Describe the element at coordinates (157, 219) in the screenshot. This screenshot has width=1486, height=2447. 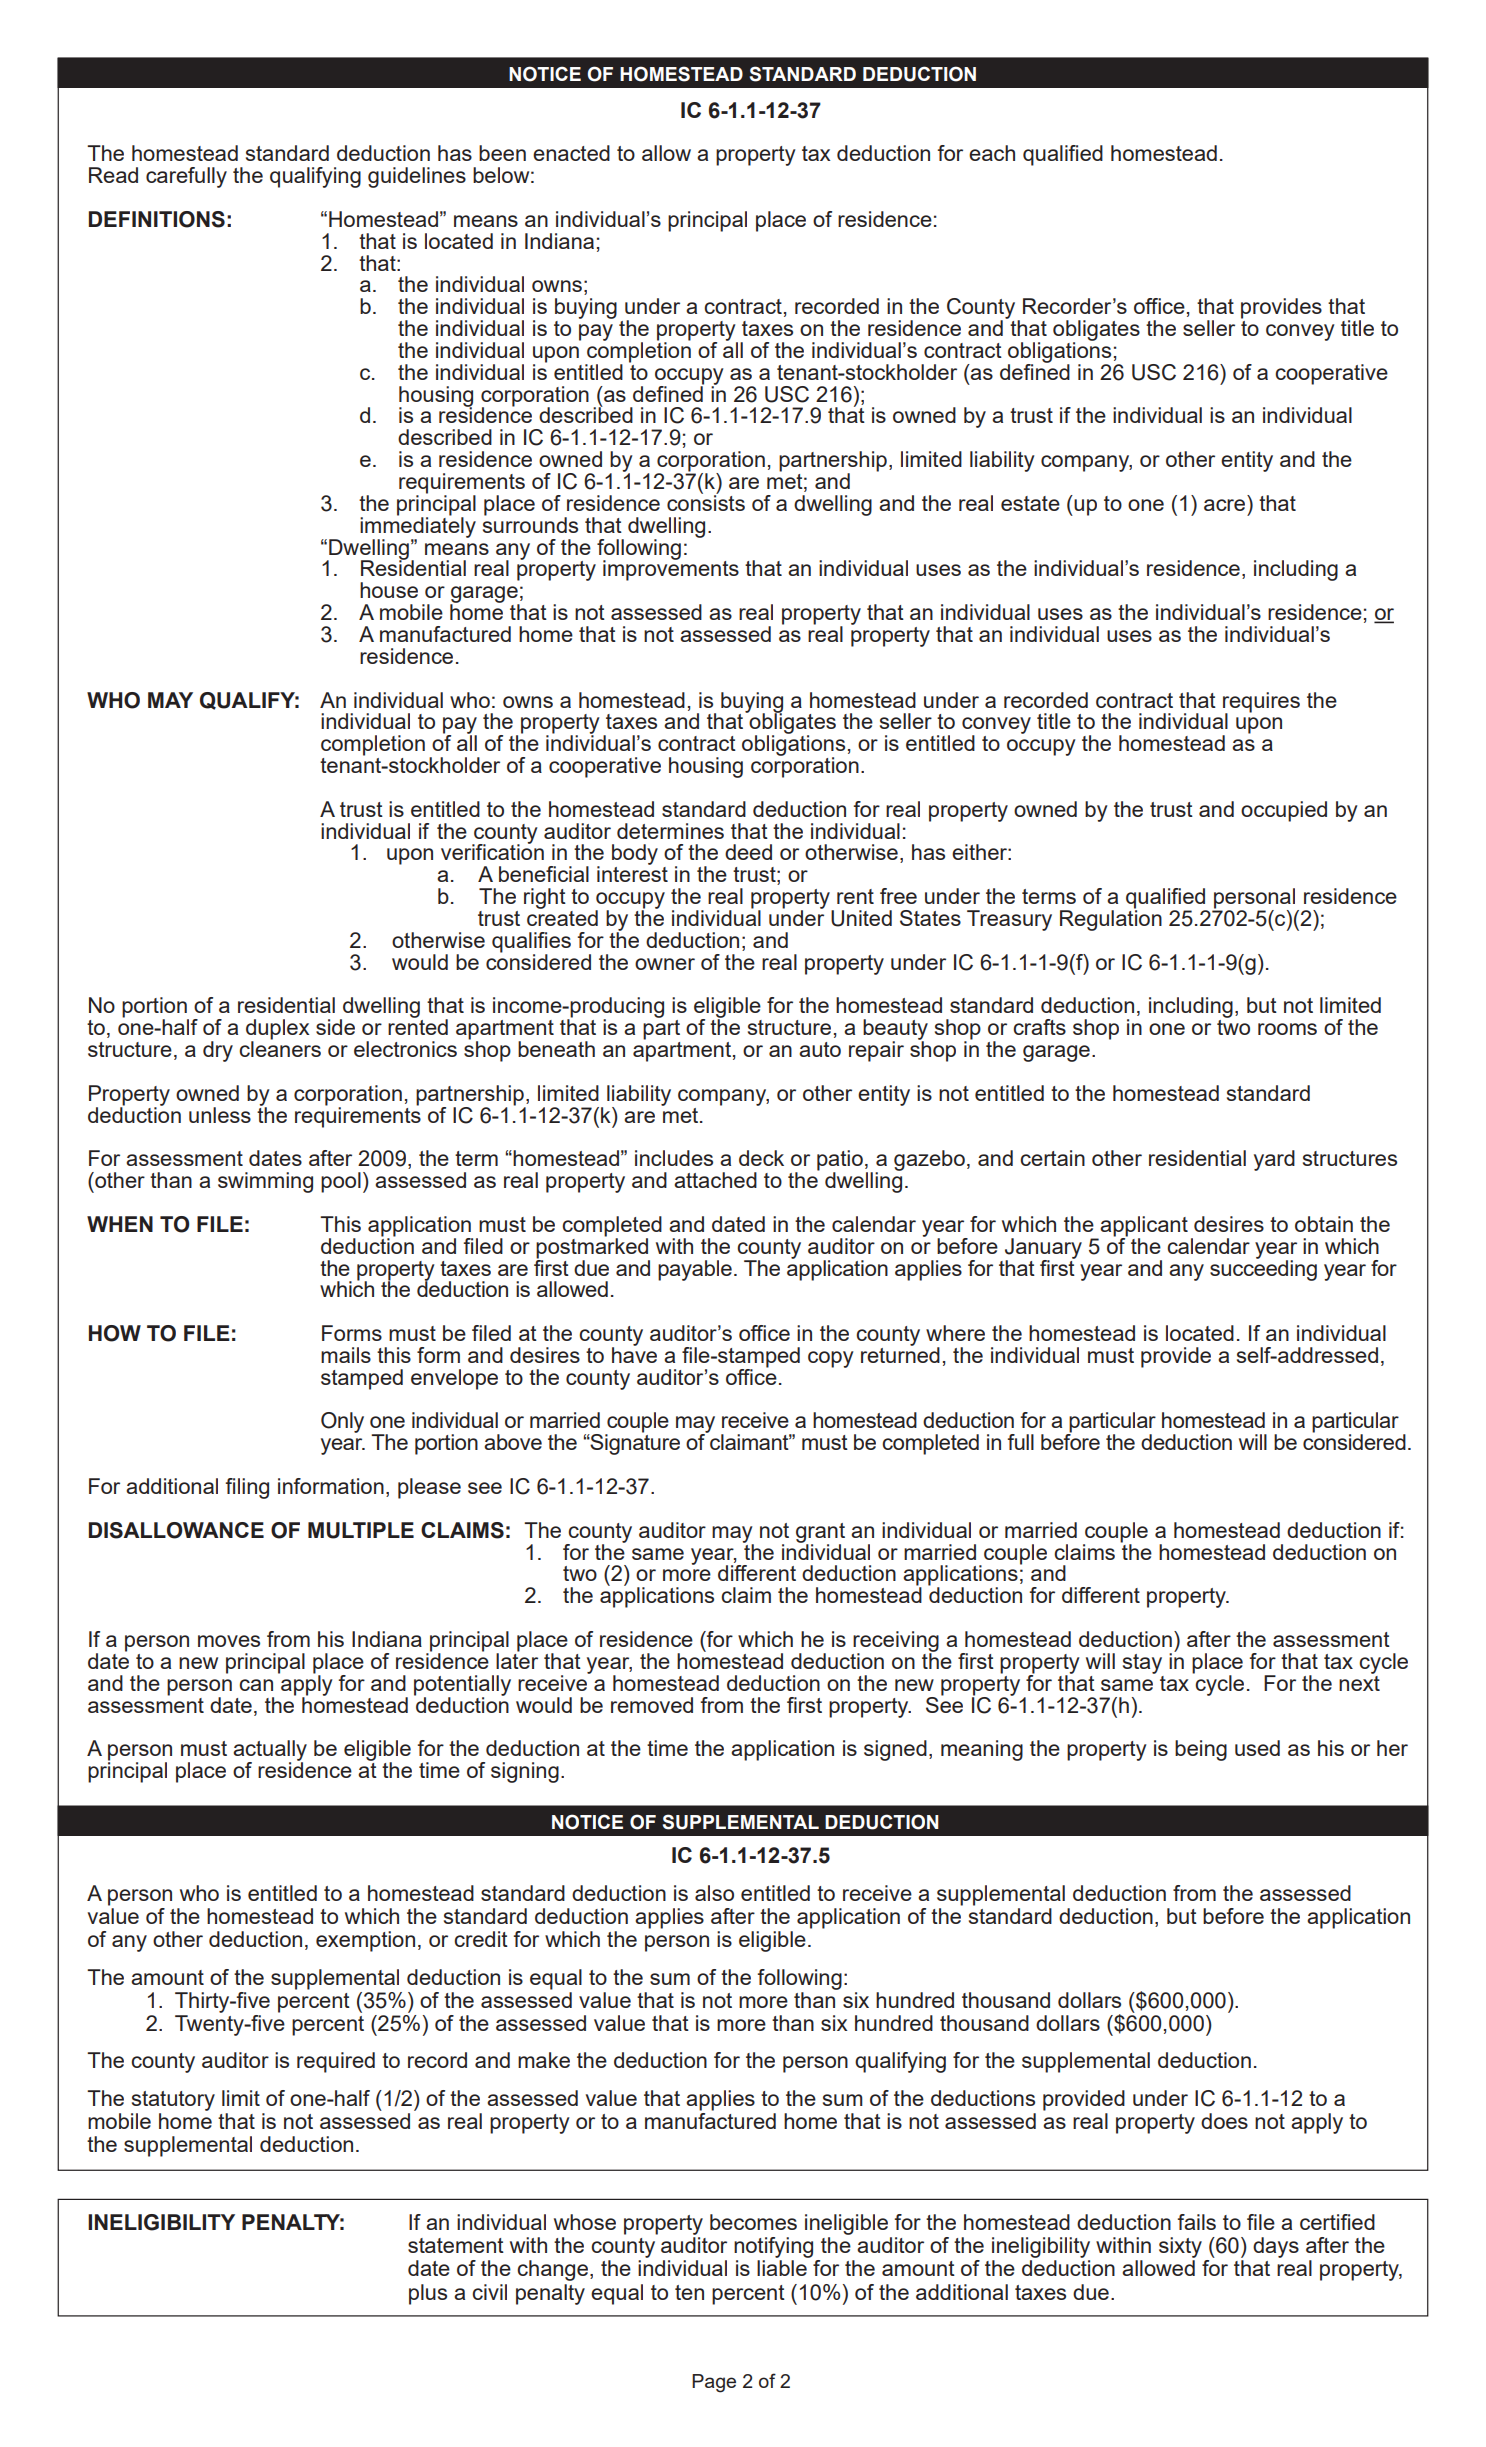
I see `DEFINITIONS` at that location.
